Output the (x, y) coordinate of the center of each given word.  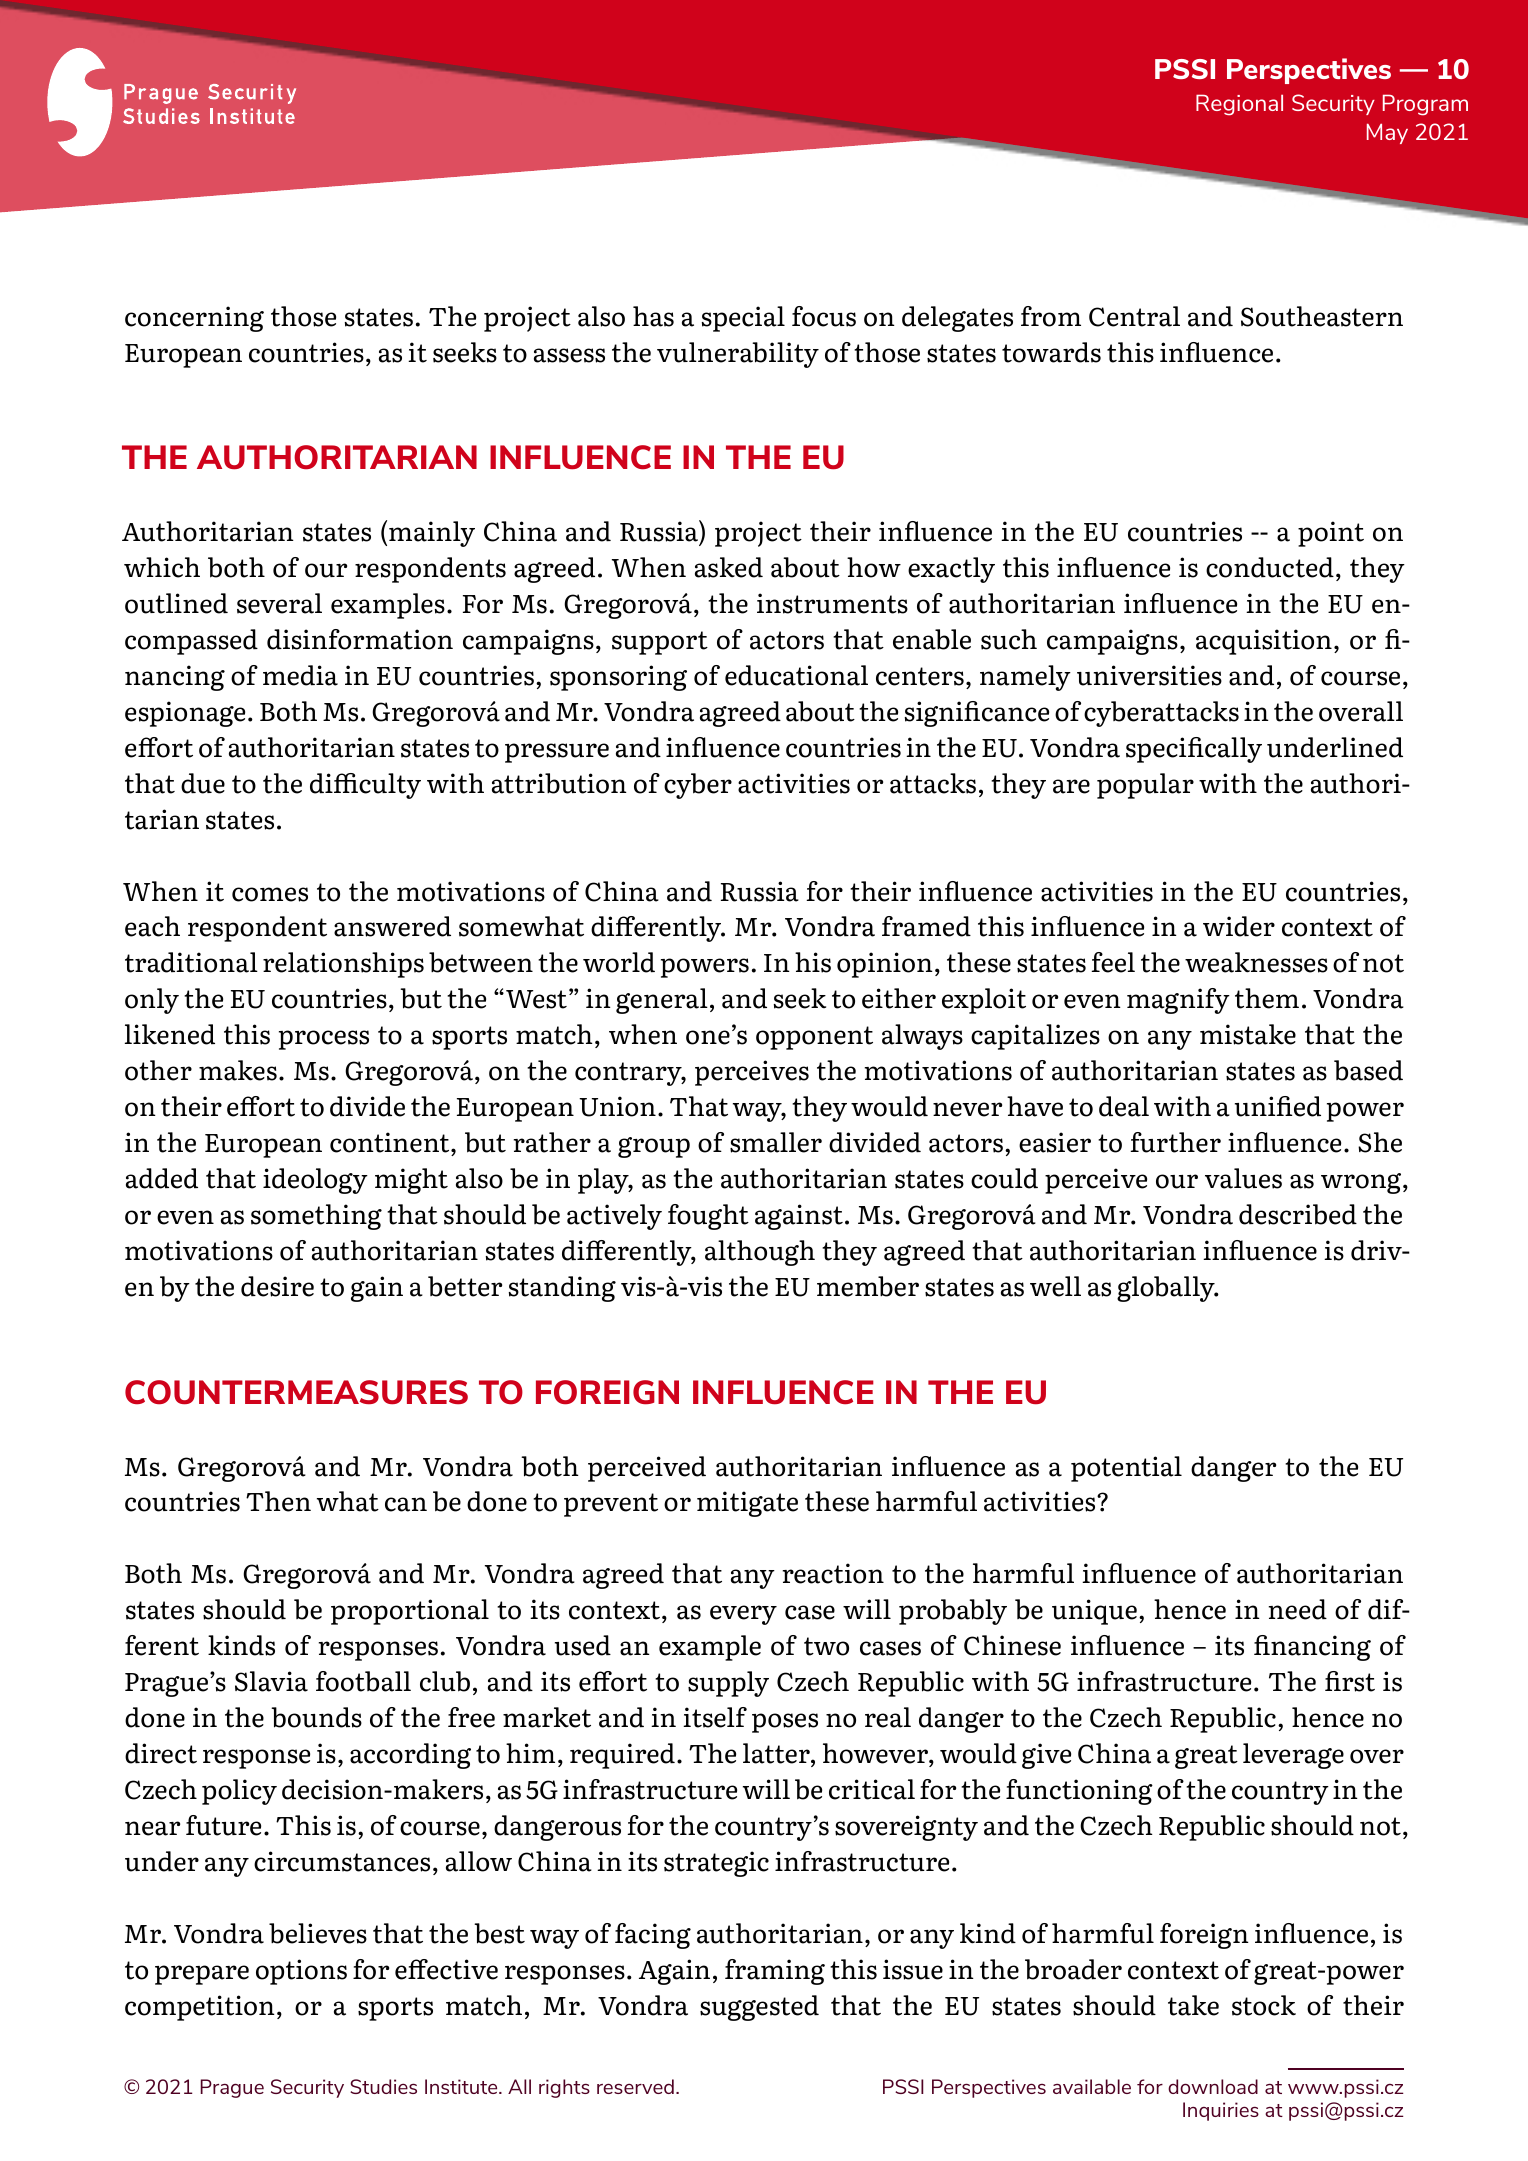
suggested (759, 2008)
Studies (383, 2086)
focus (824, 316)
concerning (194, 319)
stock (1264, 2005)
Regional (1239, 105)
